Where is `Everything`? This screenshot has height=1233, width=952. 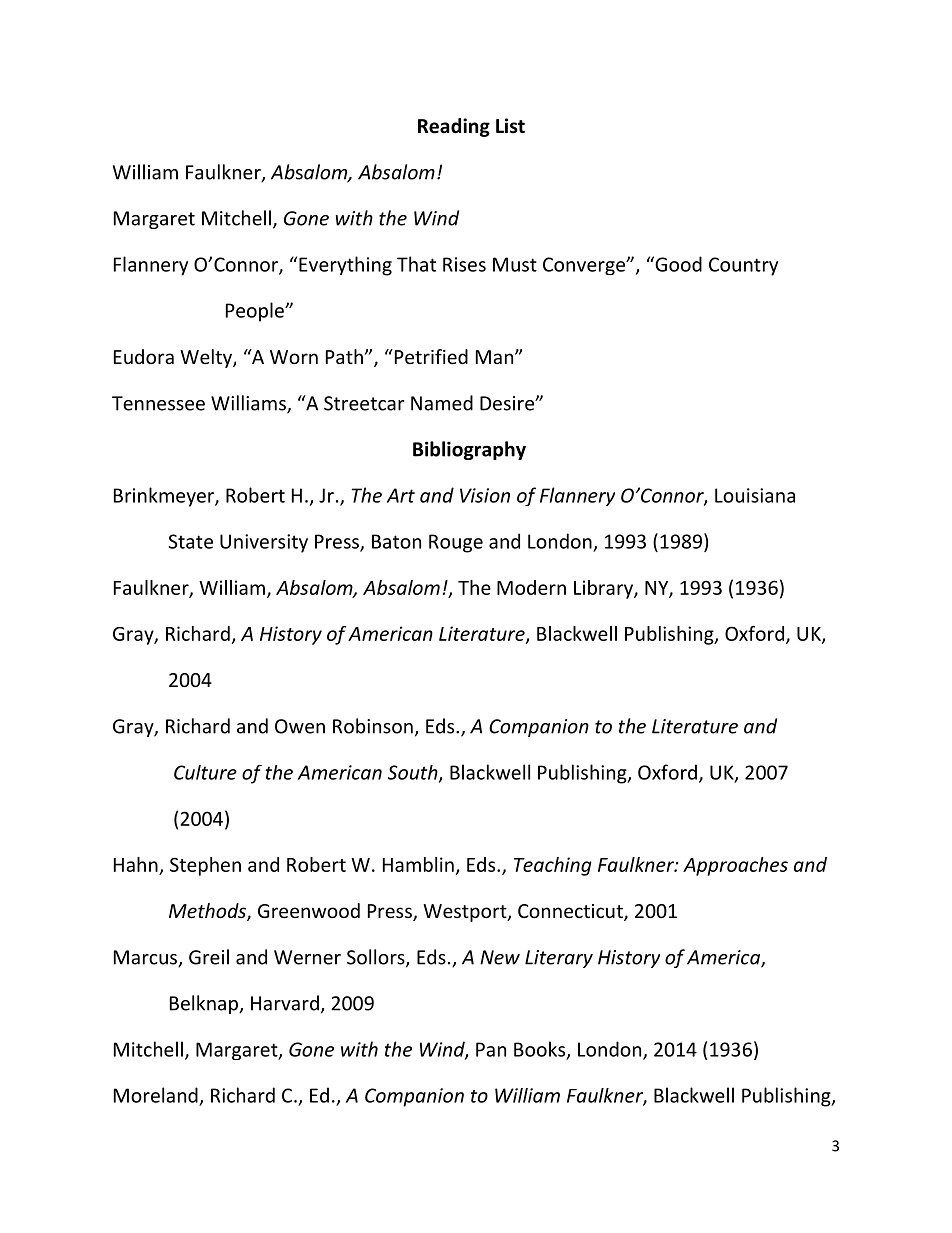 Everything is located at coordinates (345, 266).
